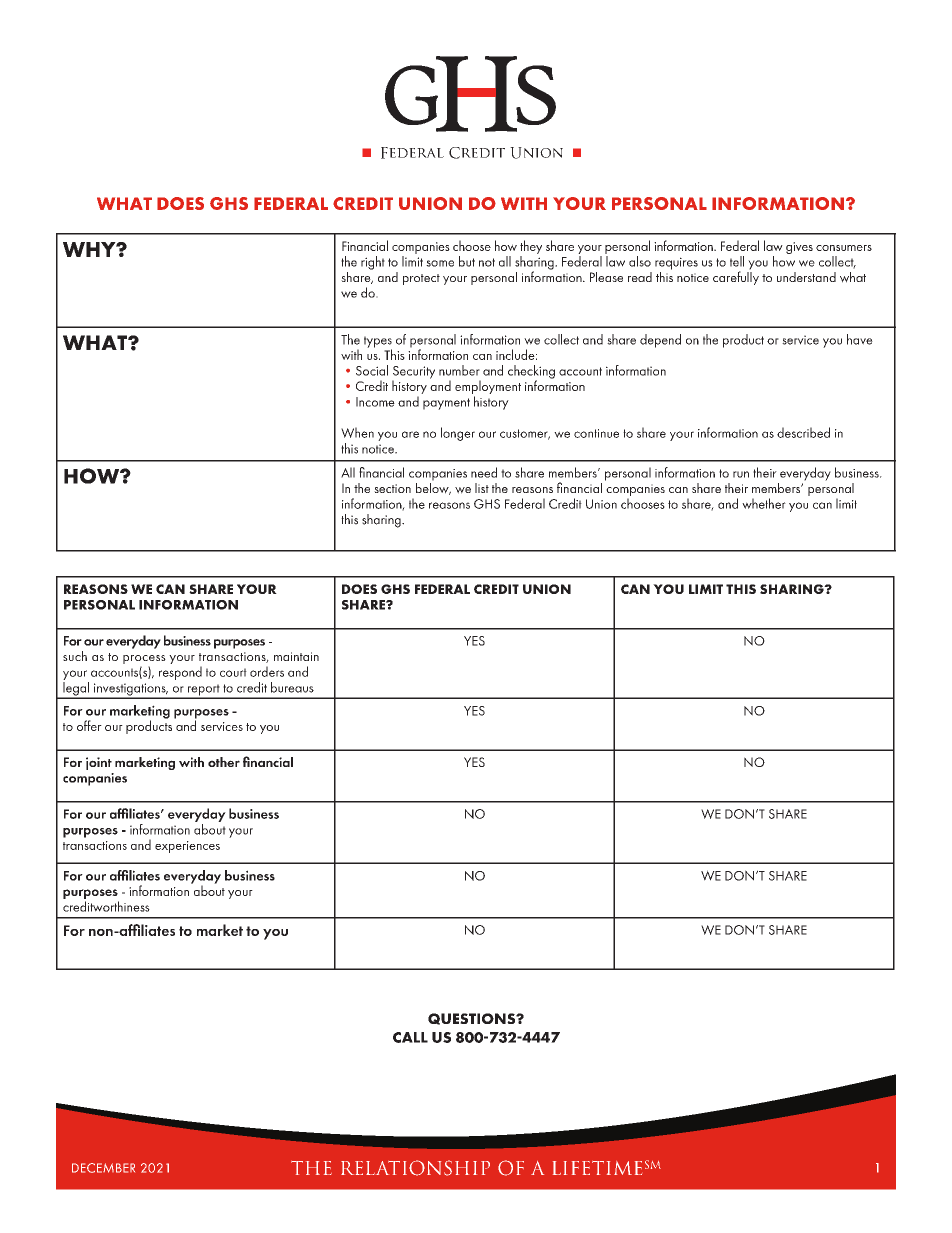  I want to click on RELATIONSHIP, so click(415, 1168).
